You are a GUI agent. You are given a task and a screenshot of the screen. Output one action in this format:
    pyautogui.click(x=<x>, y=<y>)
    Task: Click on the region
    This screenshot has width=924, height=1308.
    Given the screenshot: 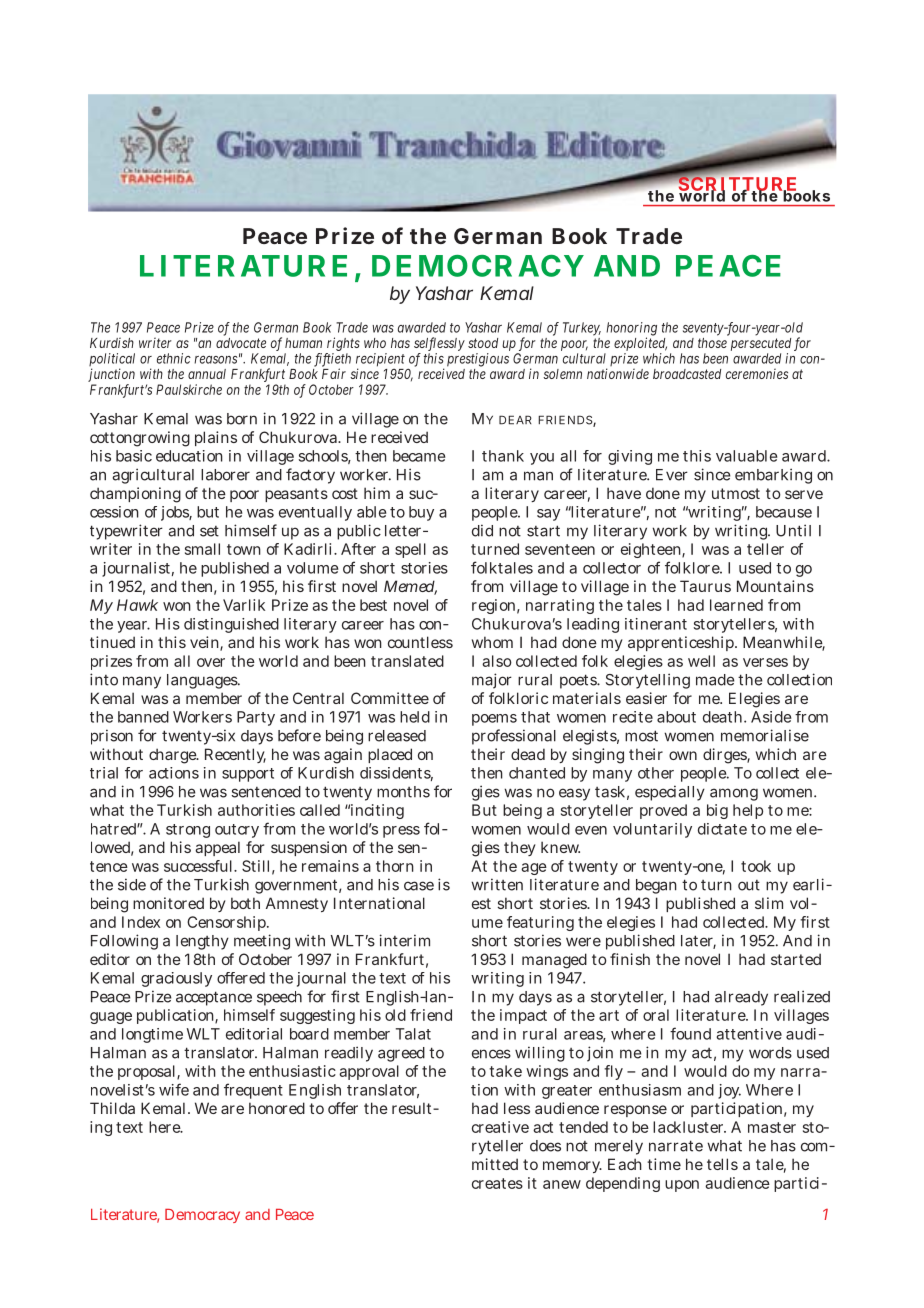 What is the action you would take?
    pyautogui.click(x=493, y=606)
